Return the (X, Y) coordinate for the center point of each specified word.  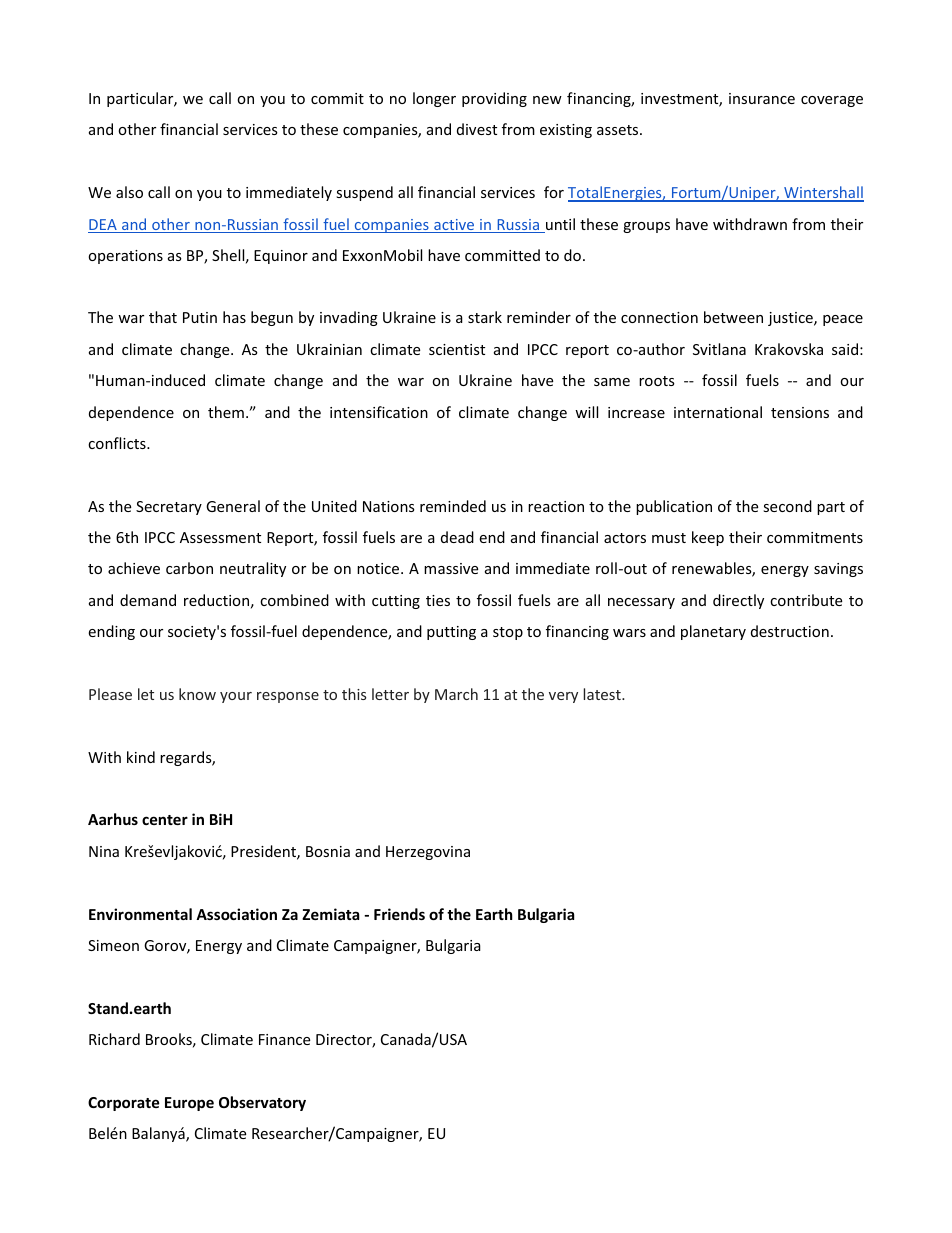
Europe (189, 1104)
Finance (284, 1039)
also (129, 192)
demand (148, 600)
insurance (762, 98)
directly (738, 601)
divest (477, 129)
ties (438, 600)
